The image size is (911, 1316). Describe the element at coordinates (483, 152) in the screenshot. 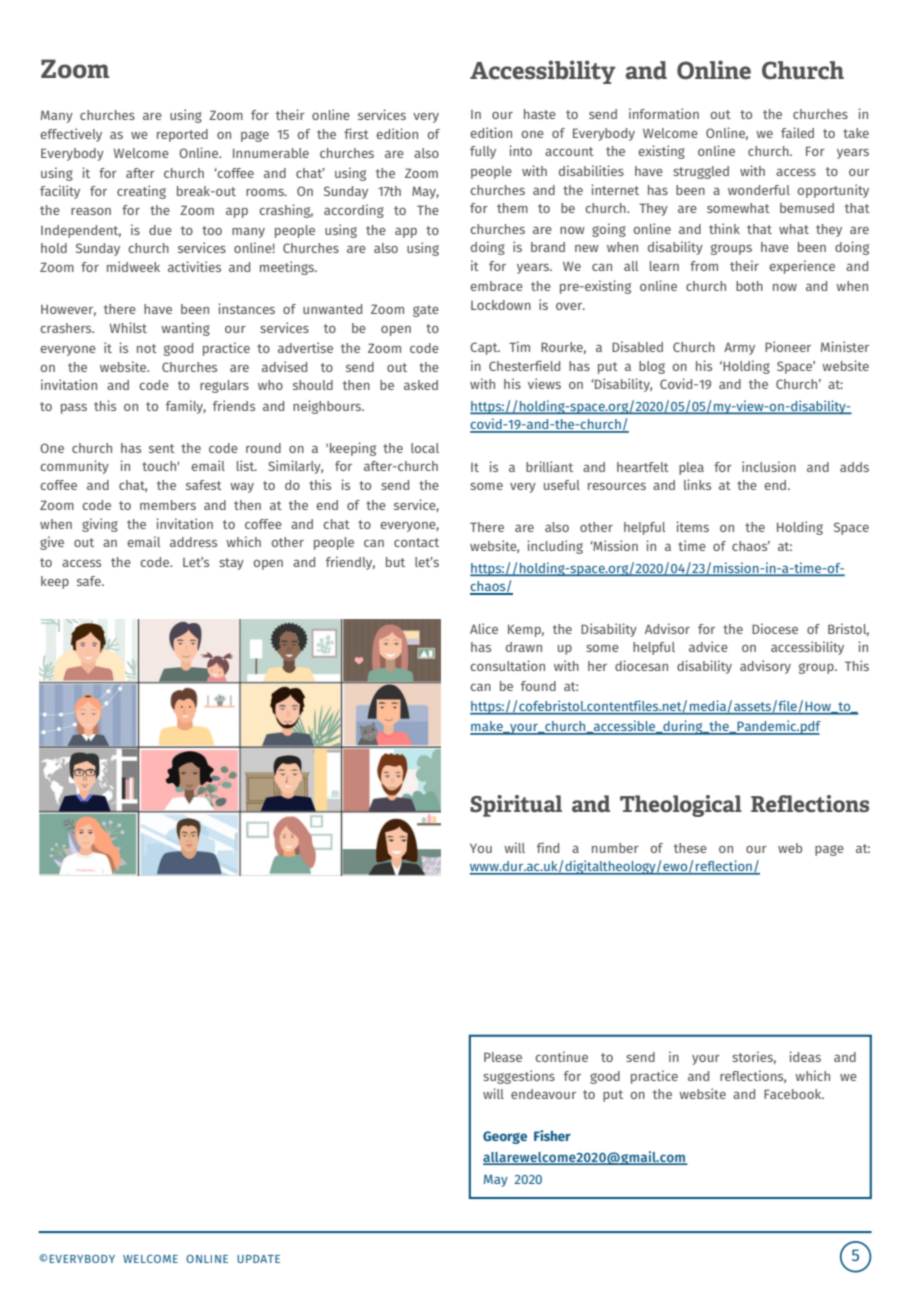

I see `fully` at that location.
